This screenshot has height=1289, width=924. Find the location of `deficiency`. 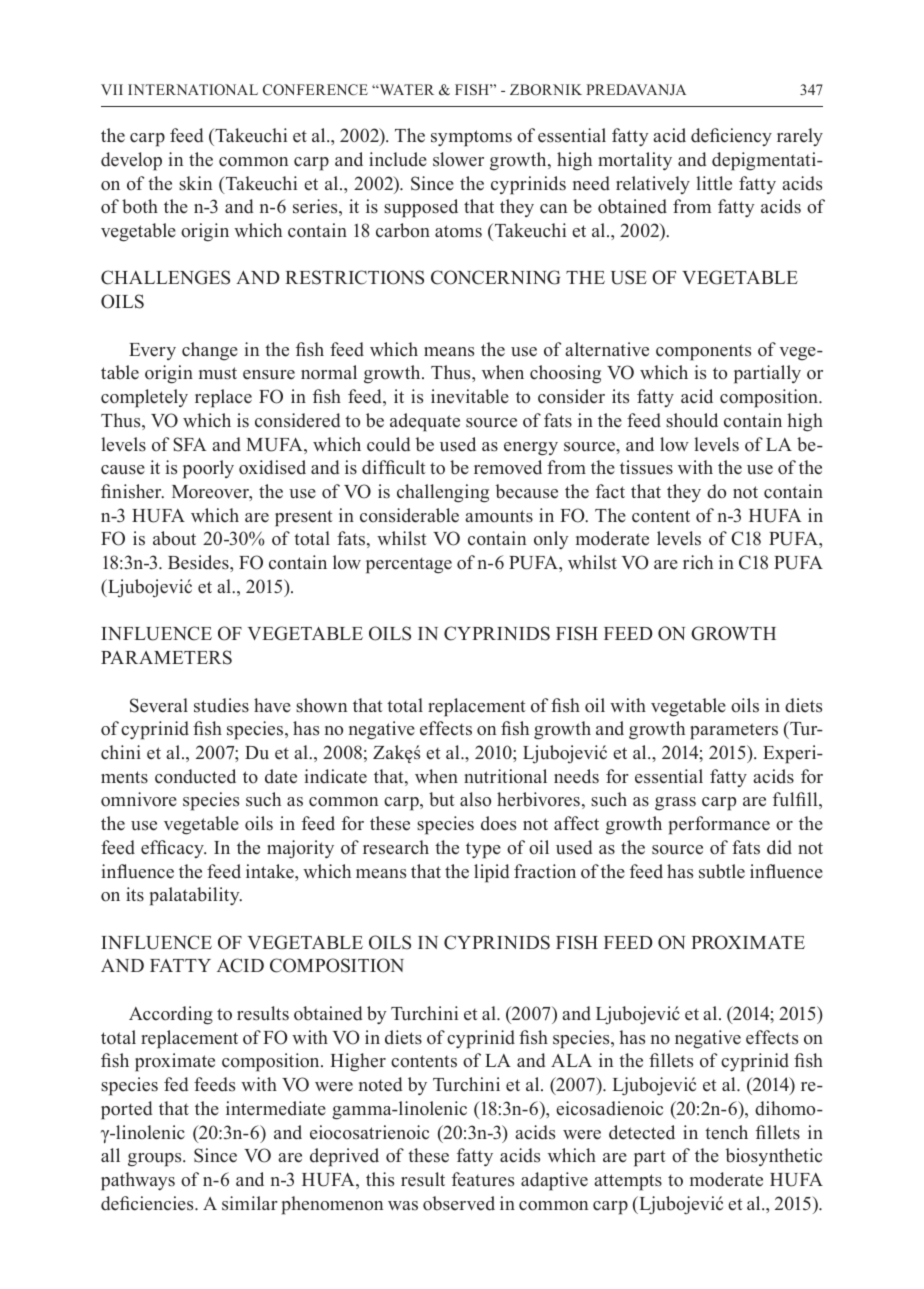

deficiency is located at coordinates (731, 137).
